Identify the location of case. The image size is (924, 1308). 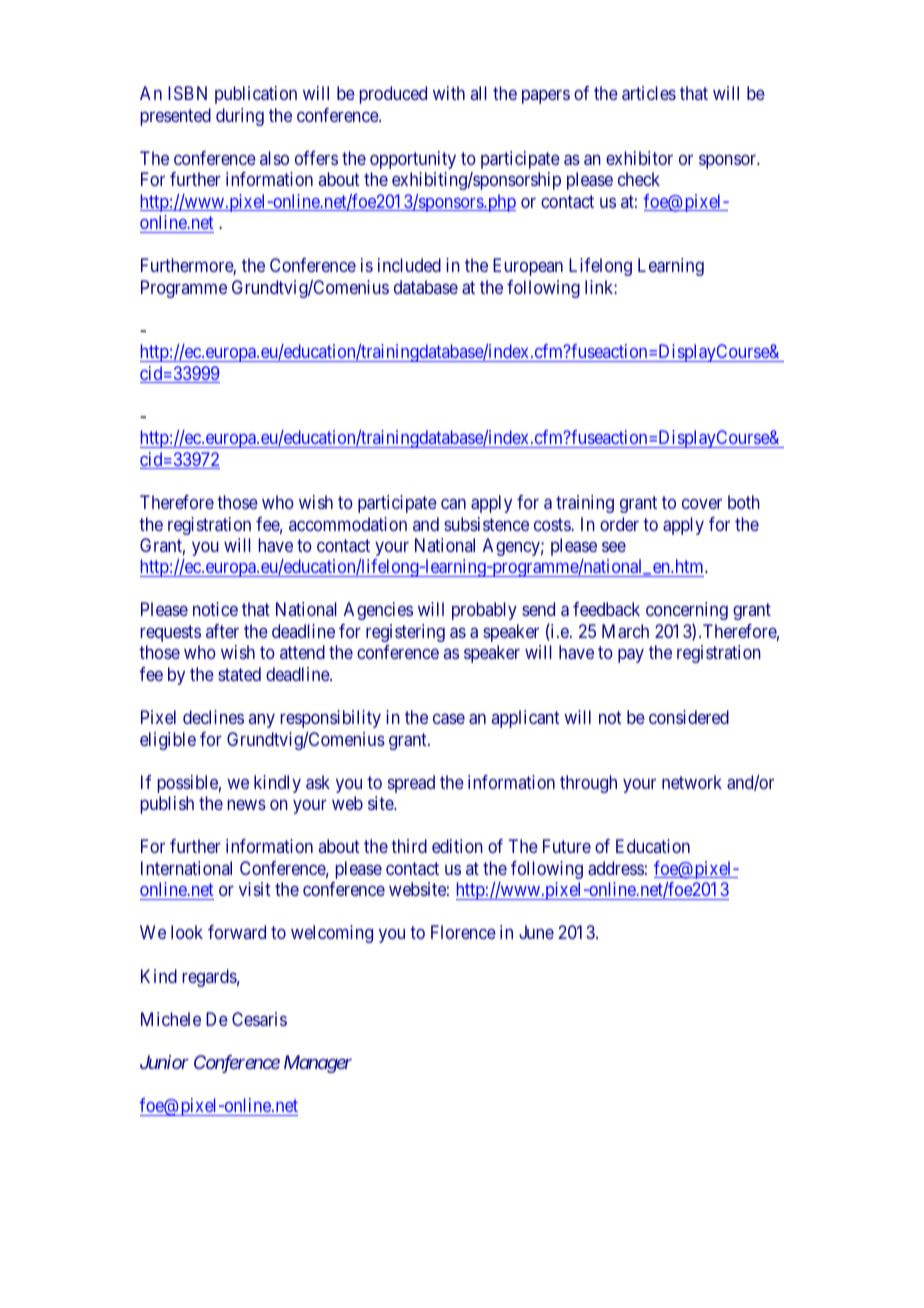
(449, 719).
